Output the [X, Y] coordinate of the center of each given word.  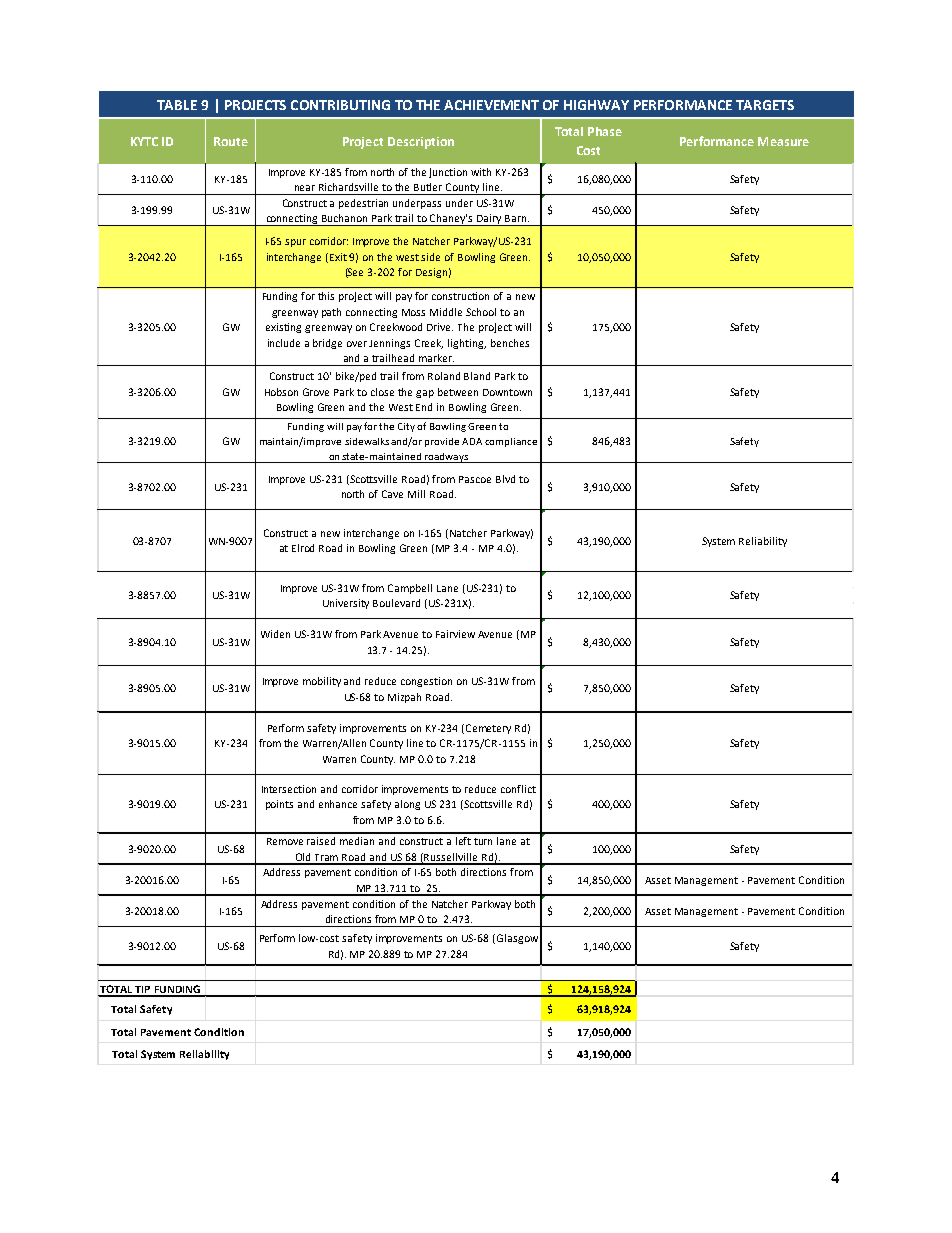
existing [283, 328]
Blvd [505, 479]
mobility [322, 682]
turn [483, 841]
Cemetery [488, 729]
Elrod [303, 548]
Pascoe [475, 479]
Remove [285, 841]
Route [231, 141]
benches [510, 343]
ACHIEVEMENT [491, 105]
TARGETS [765, 105]
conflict [518, 789]
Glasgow [516, 939]
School [481, 312]
